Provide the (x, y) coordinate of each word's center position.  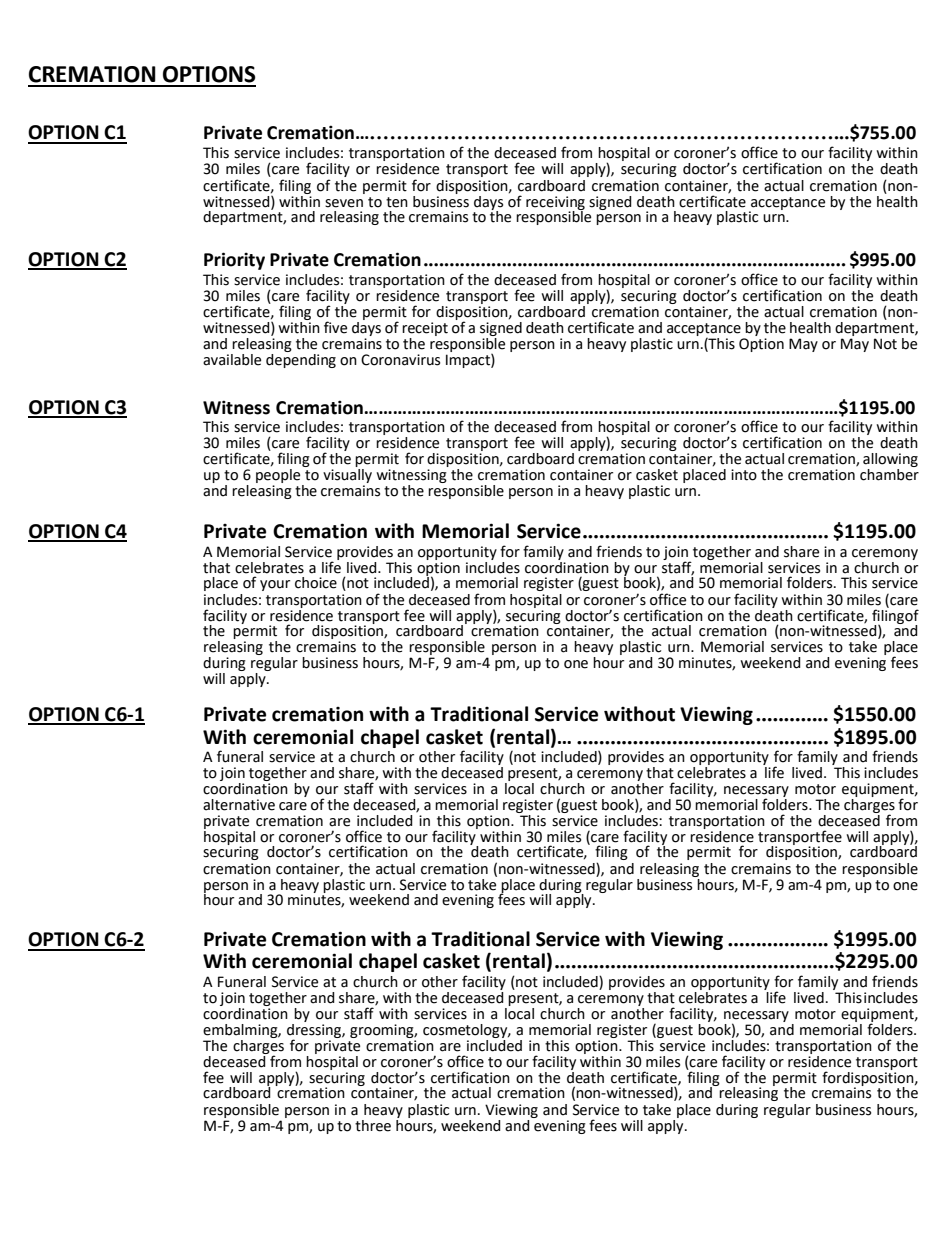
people (278, 474)
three (373, 1126)
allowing (890, 461)
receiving (555, 204)
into (744, 475)
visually (347, 474)
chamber (889, 473)
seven (344, 203)
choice (316, 583)
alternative (239, 805)
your (275, 585)
